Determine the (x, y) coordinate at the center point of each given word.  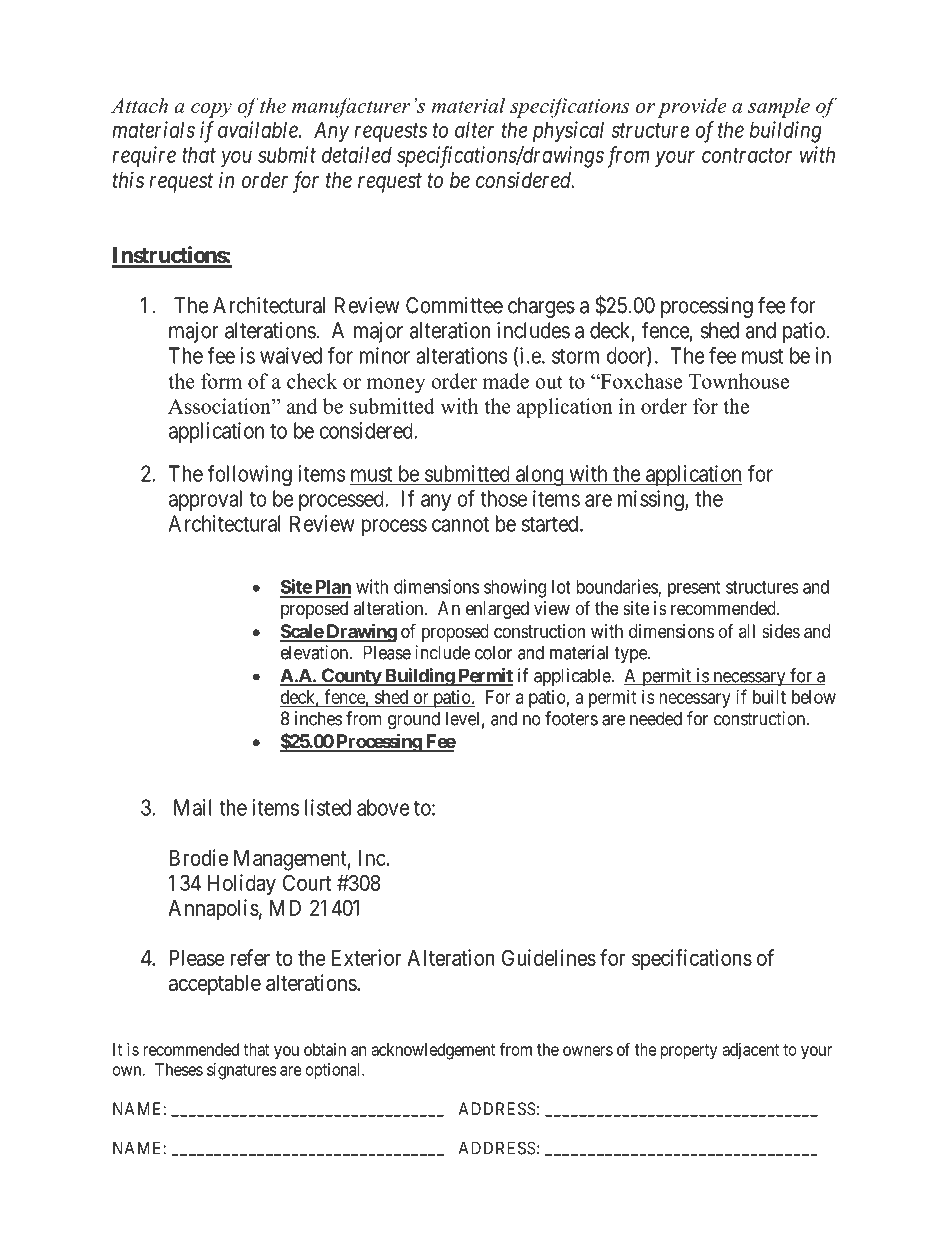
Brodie (198, 857)
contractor (747, 155)
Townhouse (739, 381)
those (503, 498)
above (383, 807)
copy (211, 110)
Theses (179, 1069)
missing (652, 500)
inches (318, 718)
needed (656, 718)
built (769, 697)
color (493, 652)
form (221, 381)
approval (205, 500)
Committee (454, 305)
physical (568, 132)
